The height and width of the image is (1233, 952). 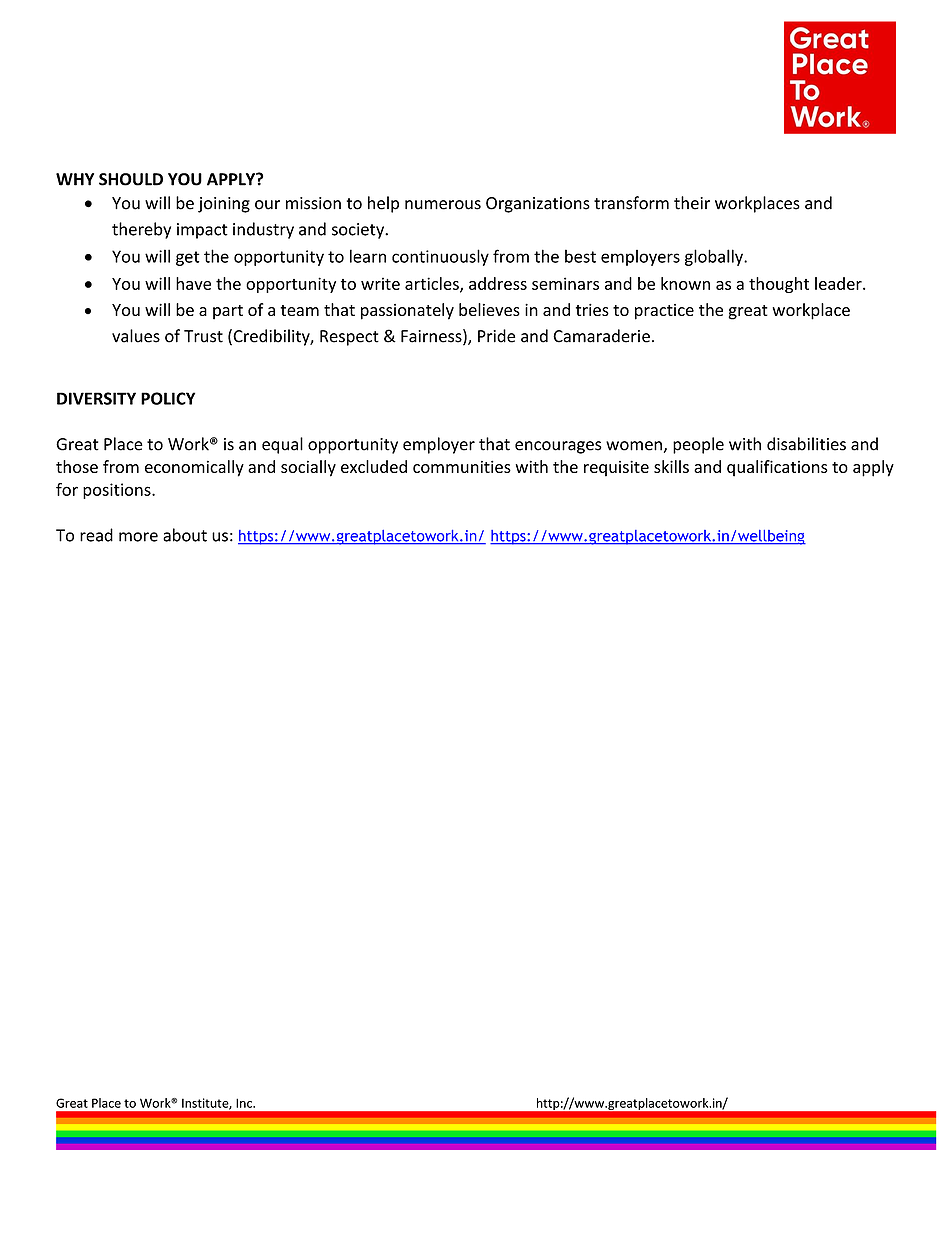 What do you see at coordinates (692, 203) in the image?
I see `their` at bounding box center [692, 203].
